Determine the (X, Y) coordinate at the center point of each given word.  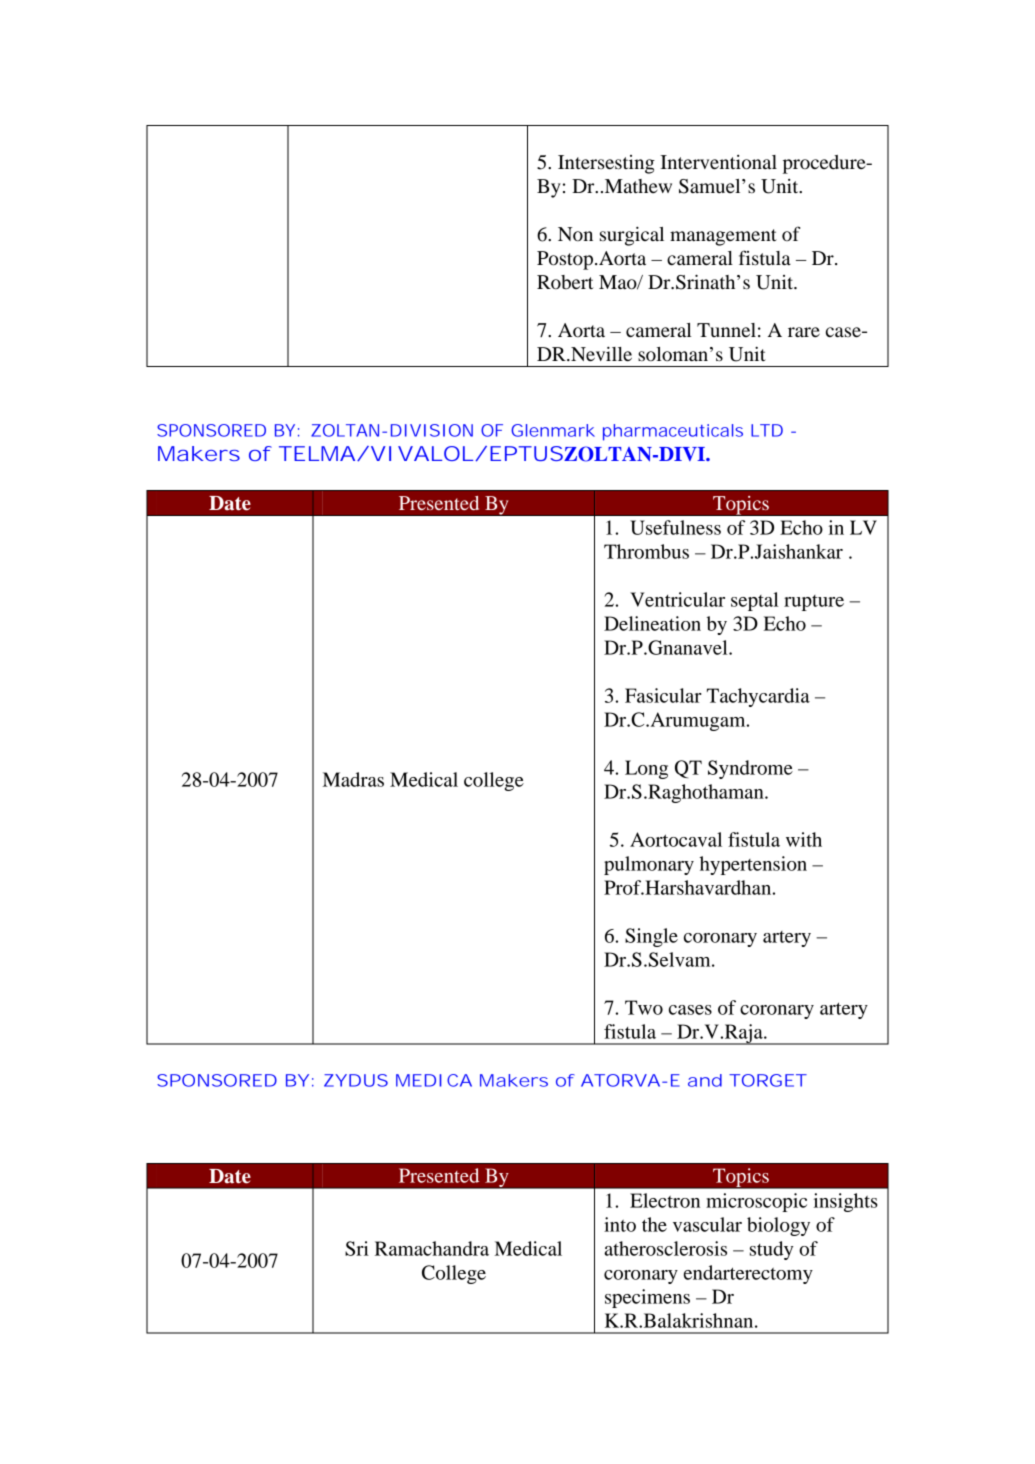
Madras (353, 779)
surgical (632, 236)
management (723, 237)
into (620, 1224)
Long (646, 769)
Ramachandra (432, 1248)
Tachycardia (758, 697)
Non (575, 234)
